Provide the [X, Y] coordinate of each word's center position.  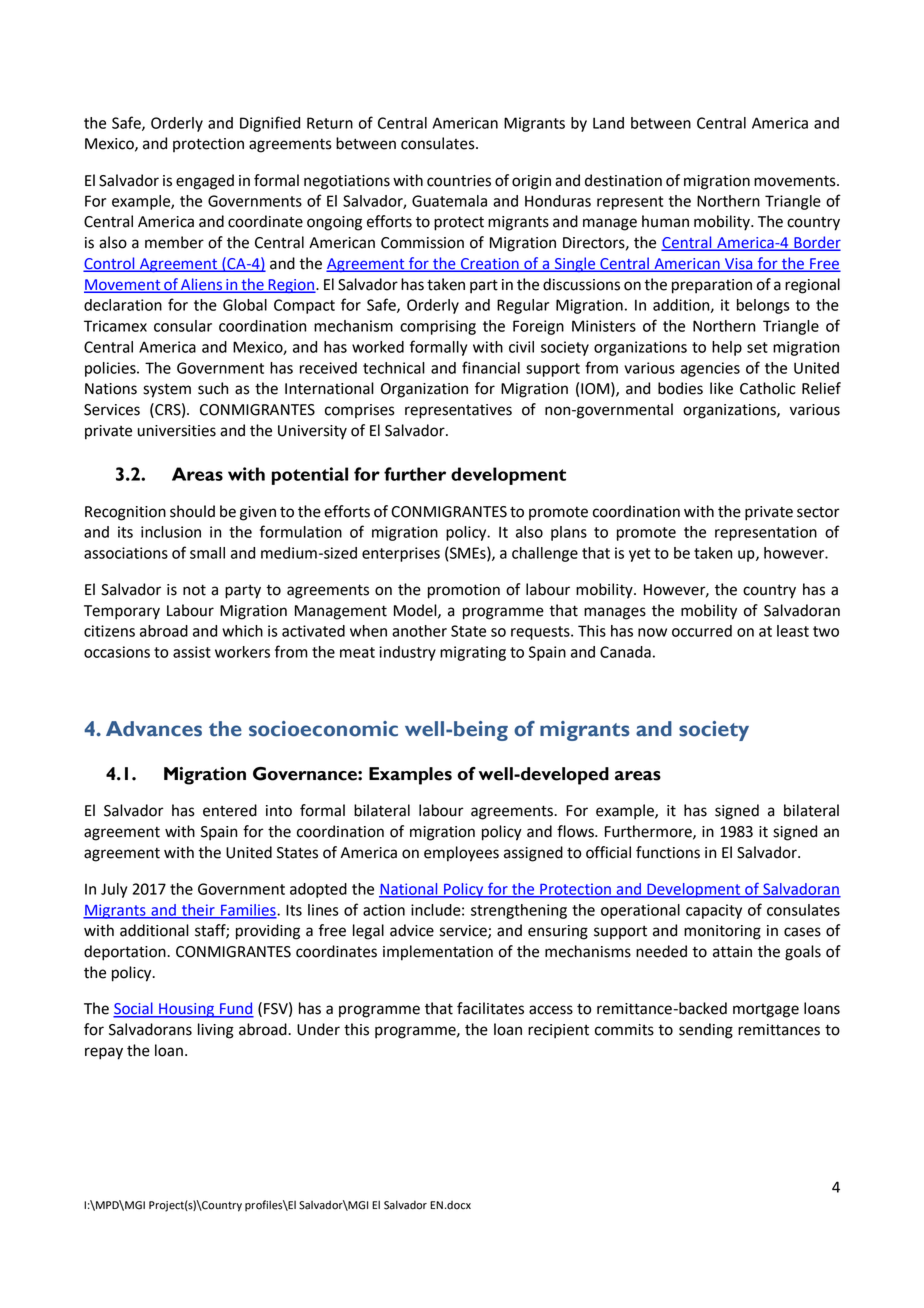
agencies [710, 369]
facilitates [490, 1008]
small [207, 553]
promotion [464, 591]
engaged [205, 182]
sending [706, 1031]
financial [491, 367]
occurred [702, 631]
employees [461, 854]
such [213, 388]
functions [668, 852]
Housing [187, 1010]
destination [623, 180]
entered [230, 810]
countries [459, 181]
